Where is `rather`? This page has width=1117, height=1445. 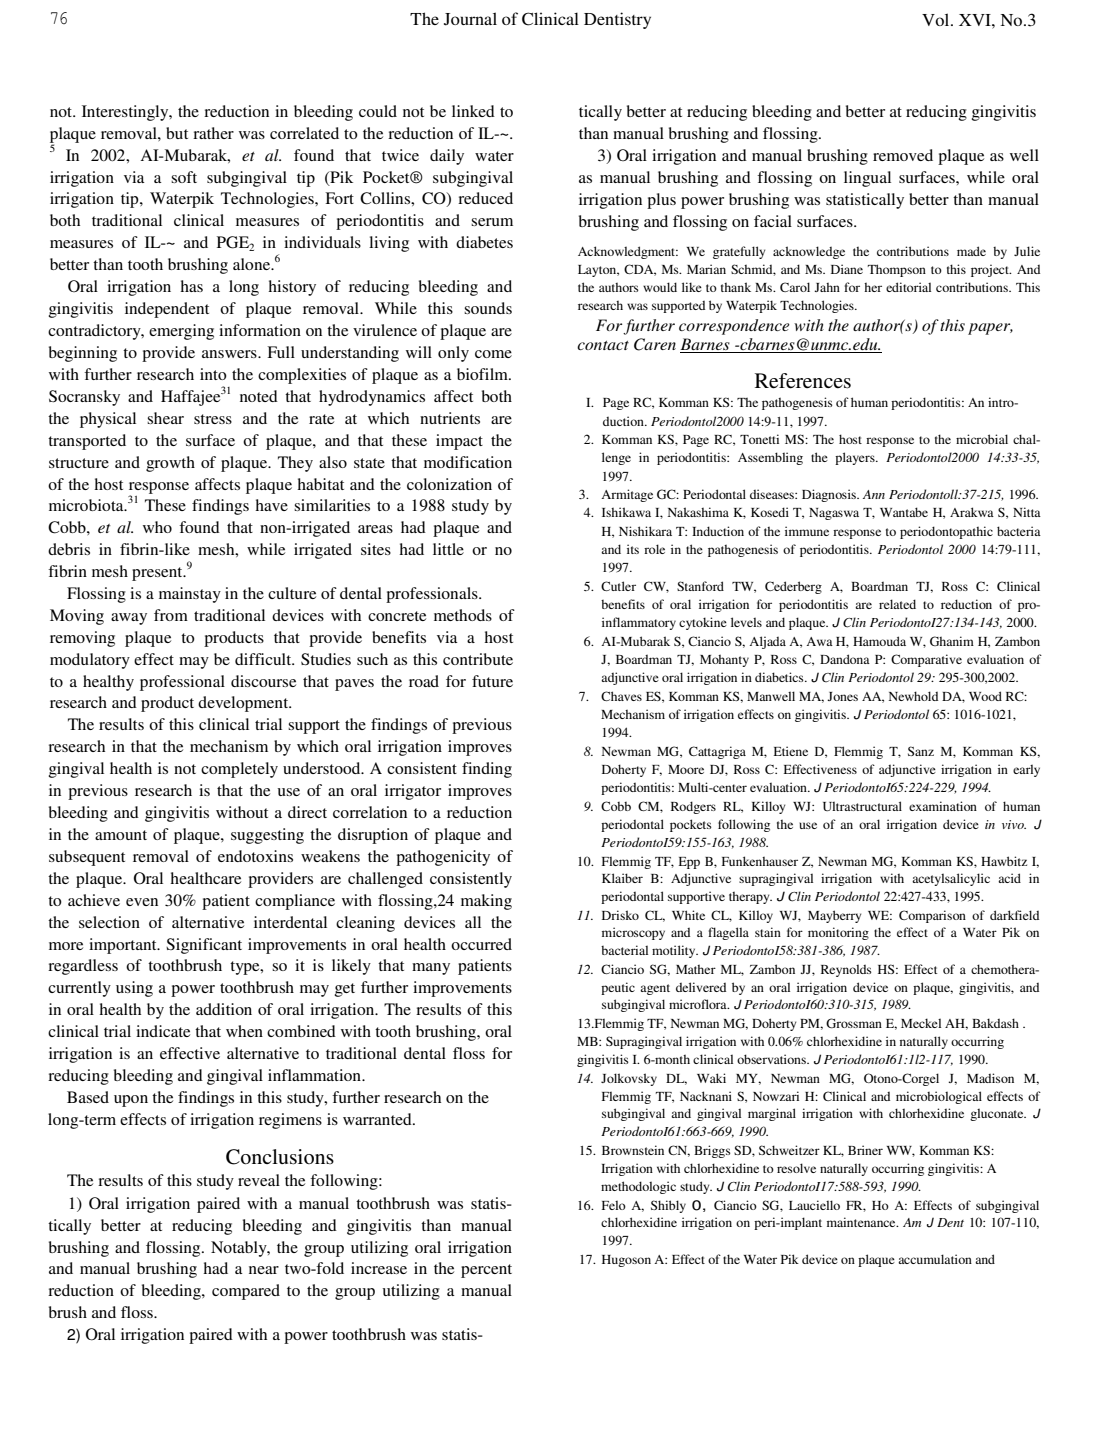
rather is located at coordinates (213, 133).
